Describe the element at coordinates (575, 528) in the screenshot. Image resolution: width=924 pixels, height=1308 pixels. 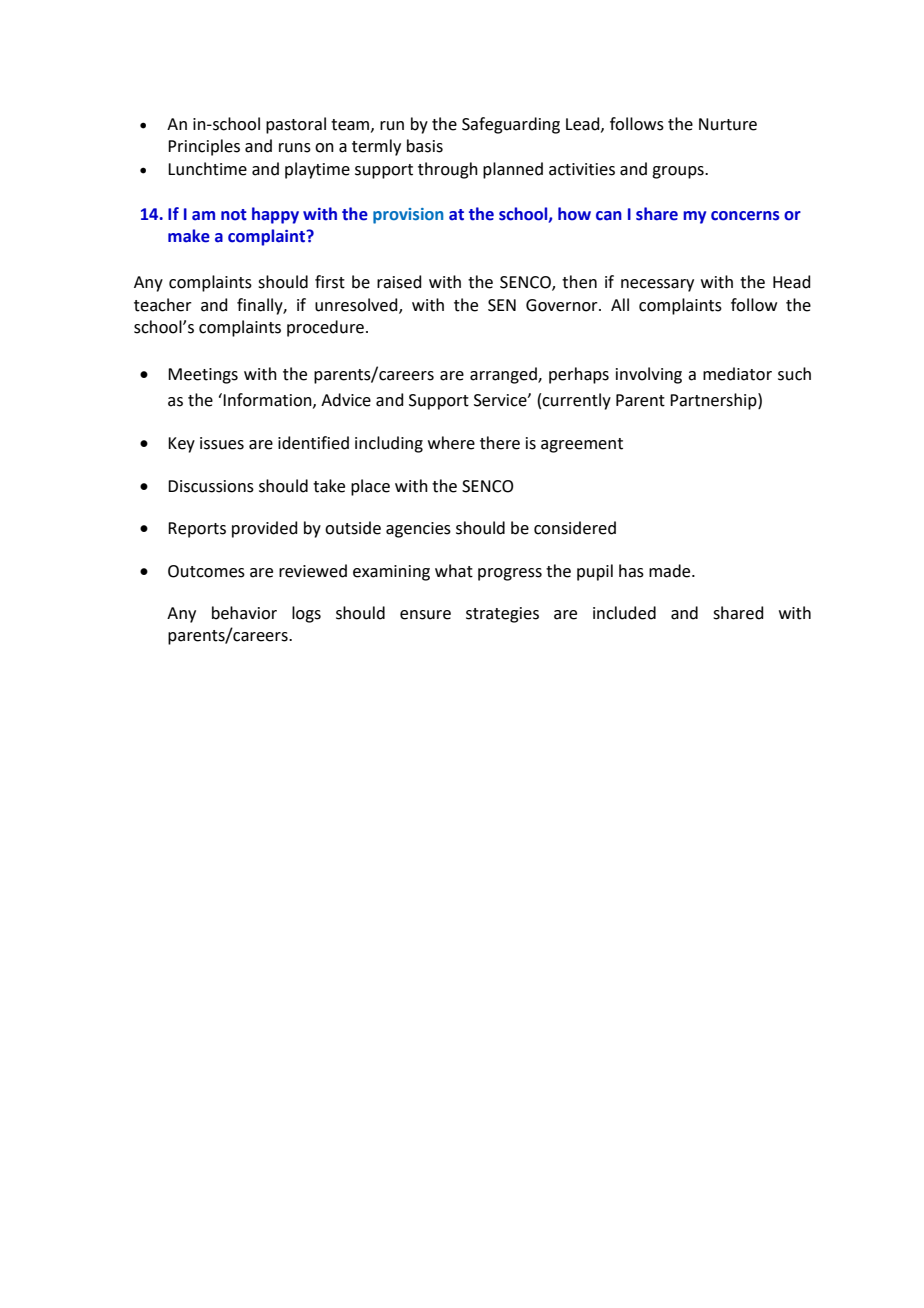
I see `considered` at that location.
